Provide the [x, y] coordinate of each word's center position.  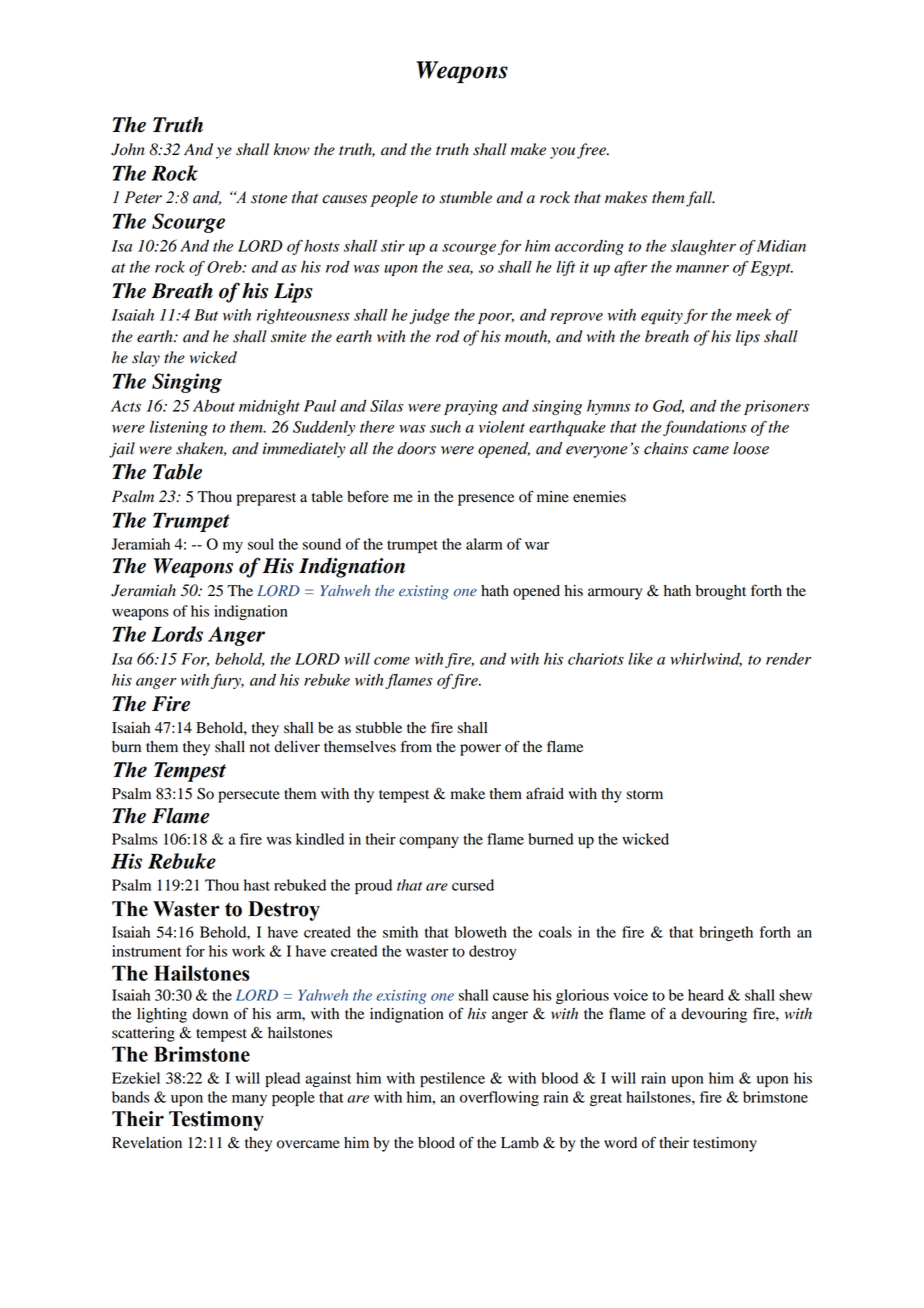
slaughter [703, 247]
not [260, 748]
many [249, 1100]
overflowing [499, 1098]
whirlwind [706, 660]
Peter [143, 197]
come [392, 661]
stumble [465, 197]
